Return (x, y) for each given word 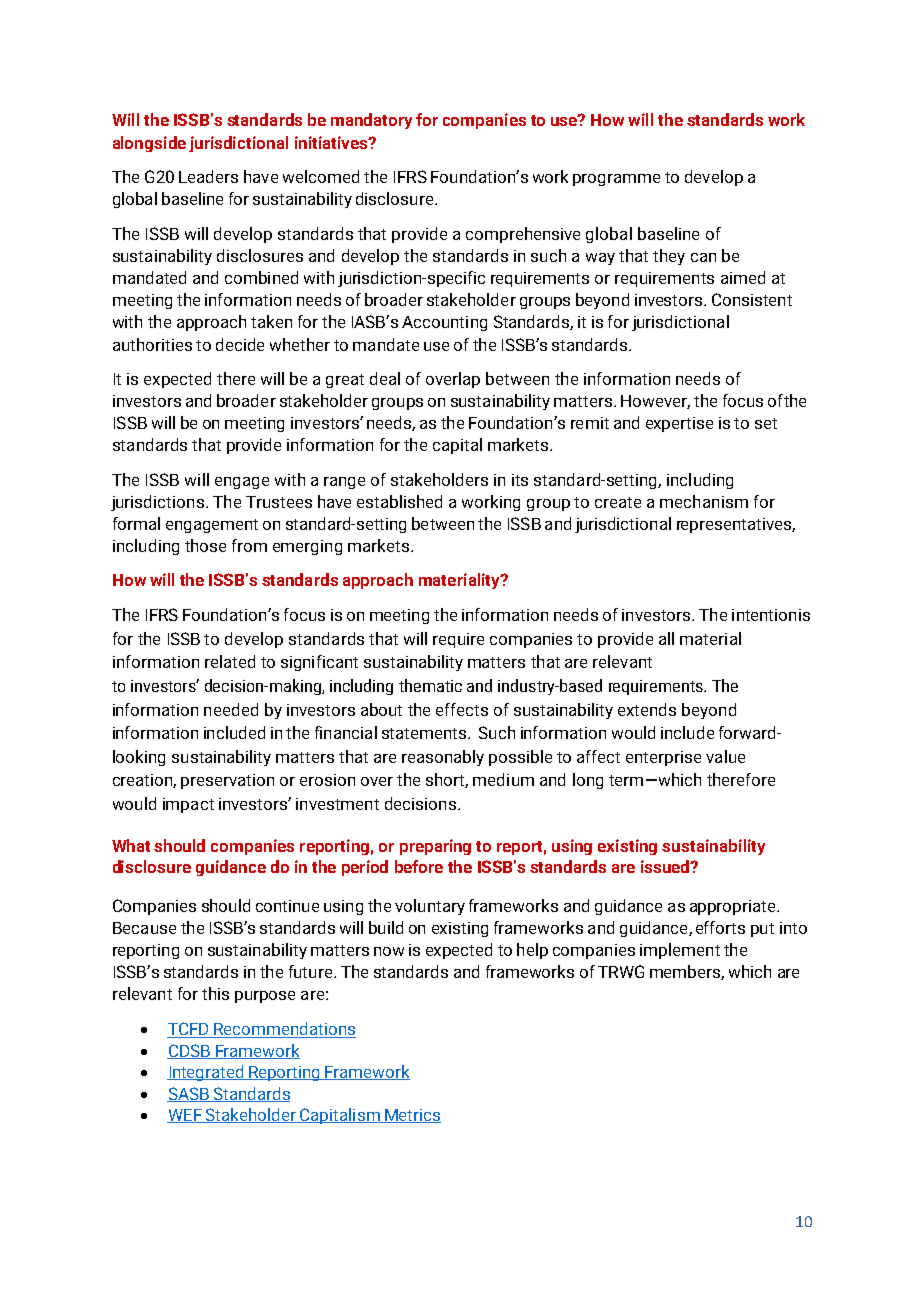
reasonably (443, 758)
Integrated (206, 1073)
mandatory (371, 121)
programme (616, 180)
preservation (227, 781)
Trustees (279, 502)
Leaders (208, 176)
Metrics (412, 1116)
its (520, 480)
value (725, 756)
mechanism (704, 501)
